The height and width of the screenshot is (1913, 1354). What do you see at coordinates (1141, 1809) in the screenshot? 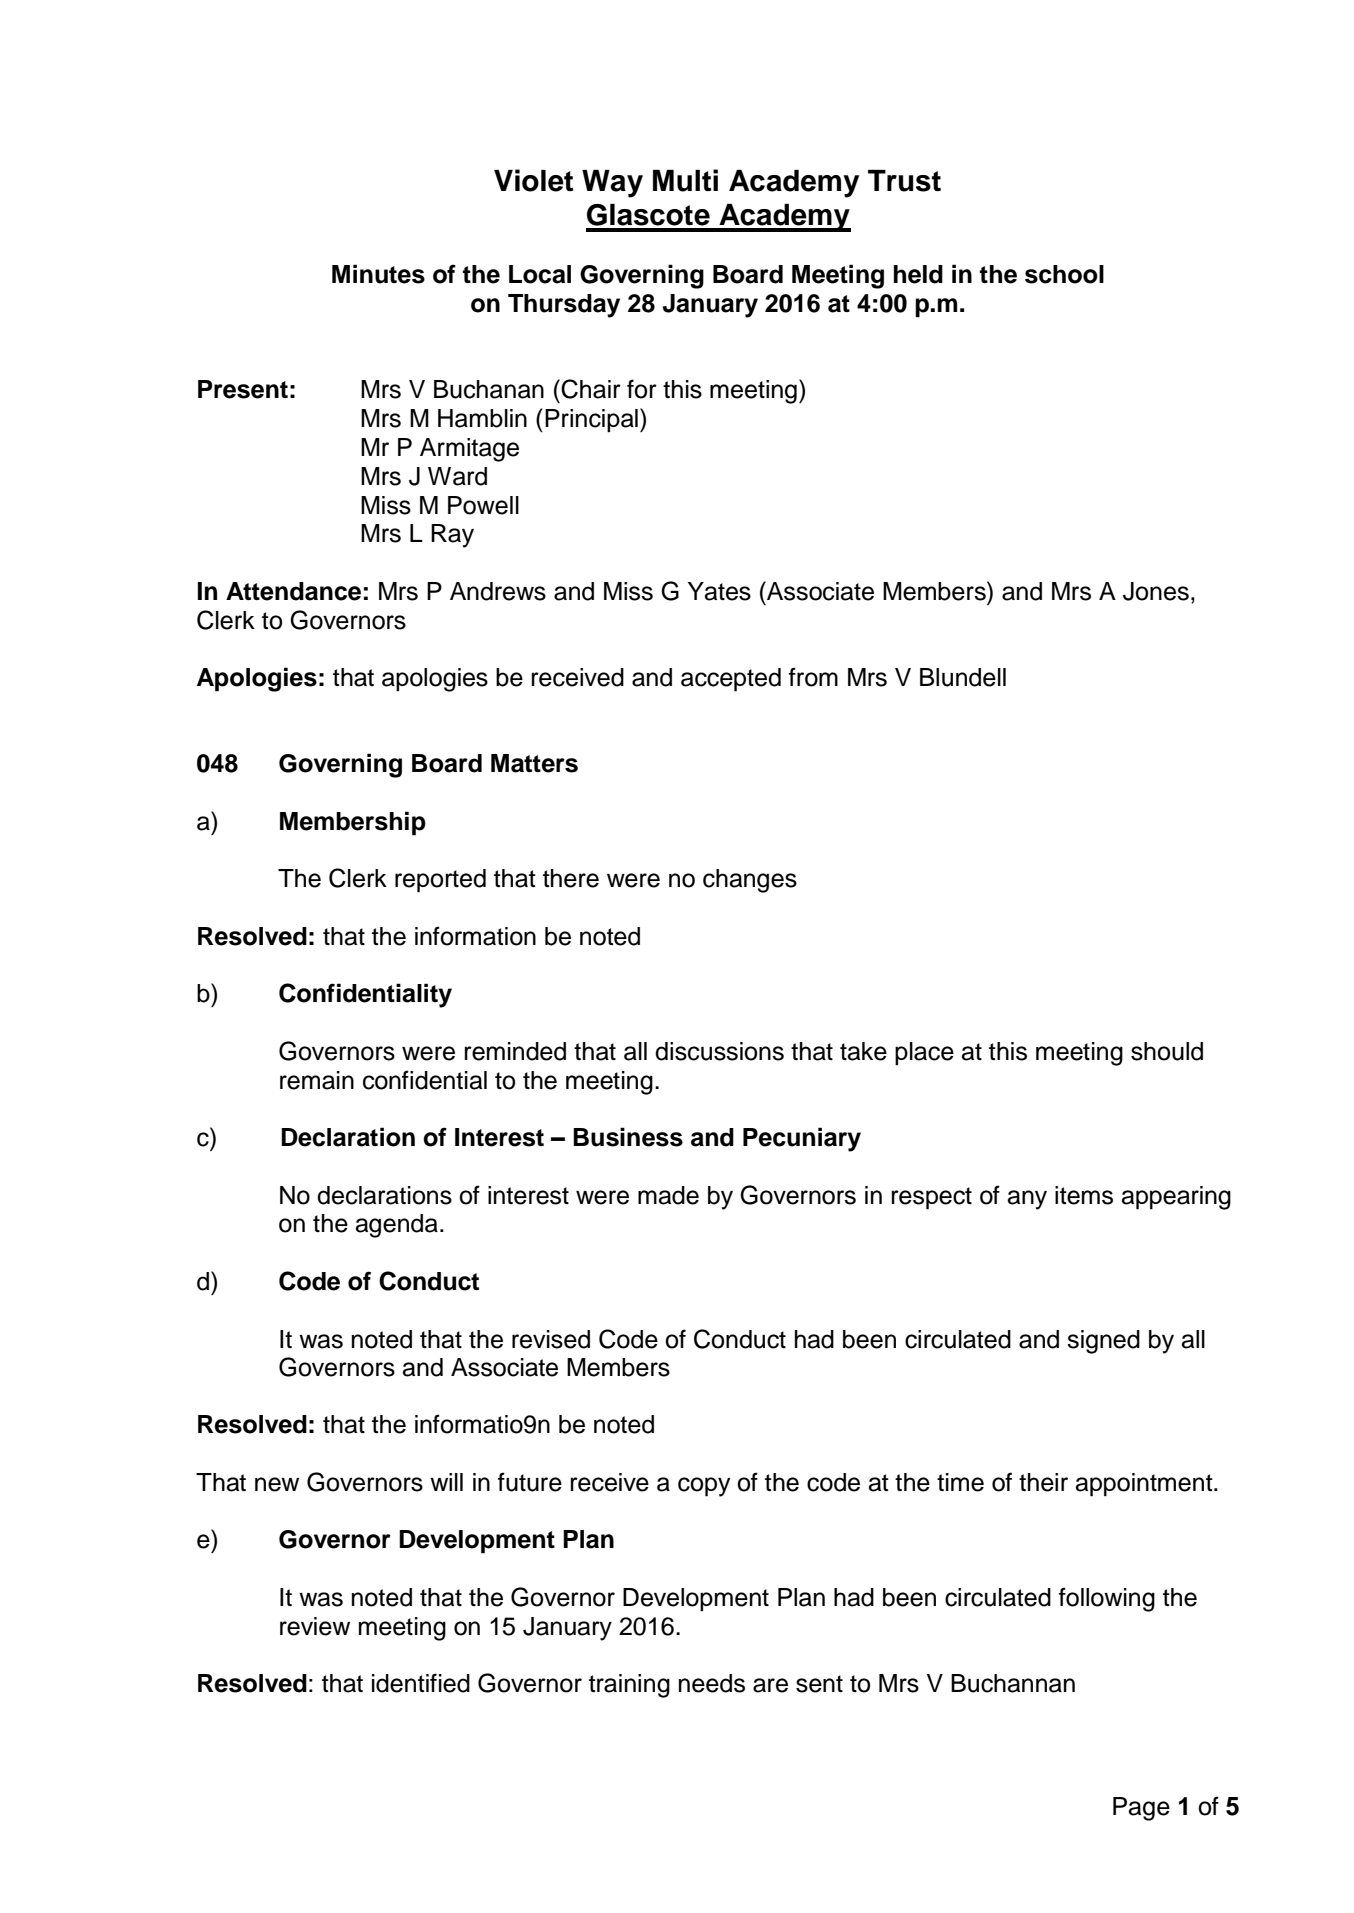
I see `Page` at bounding box center [1141, 1809].
